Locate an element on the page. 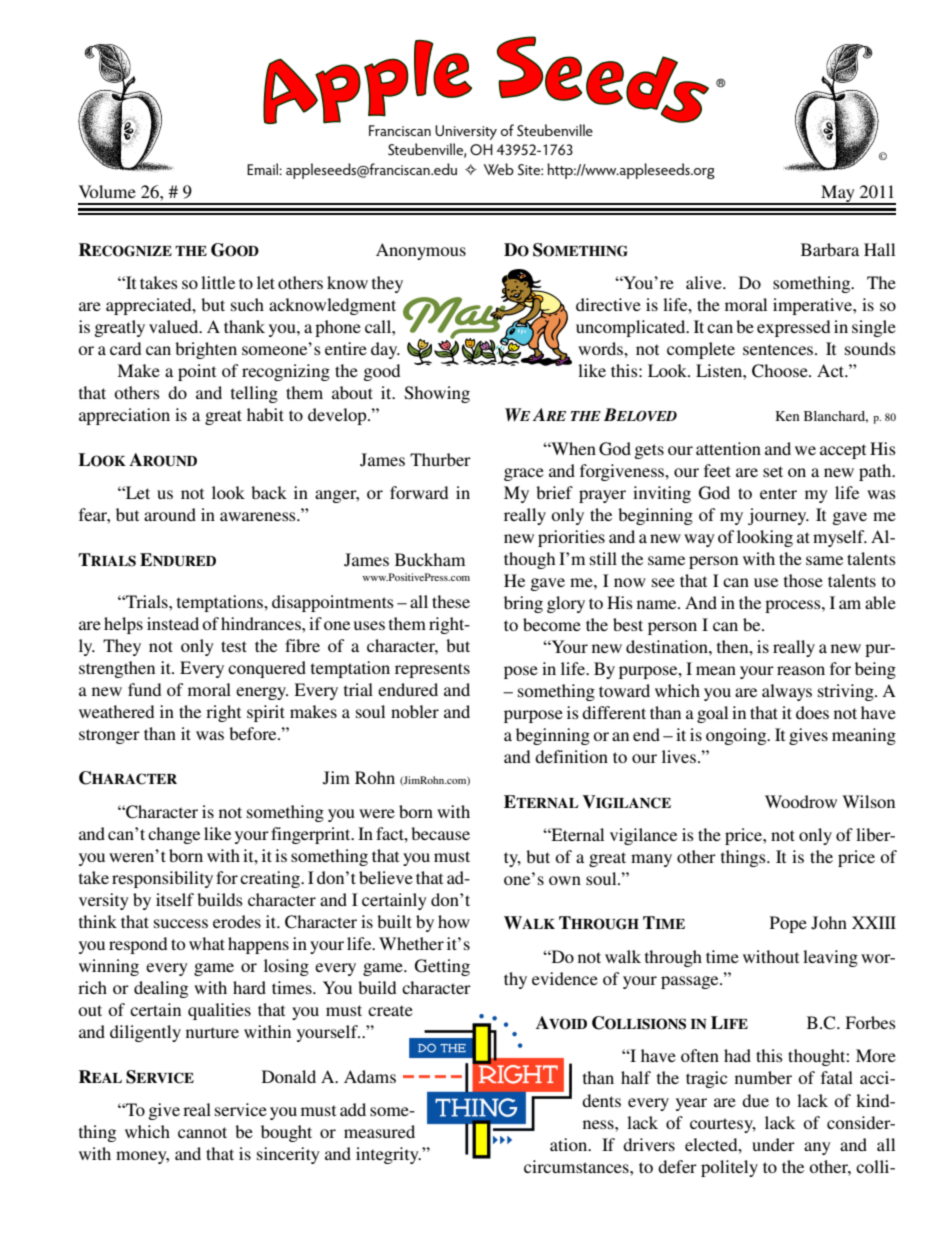  circumstances is located at coordinates (577, 1166).
